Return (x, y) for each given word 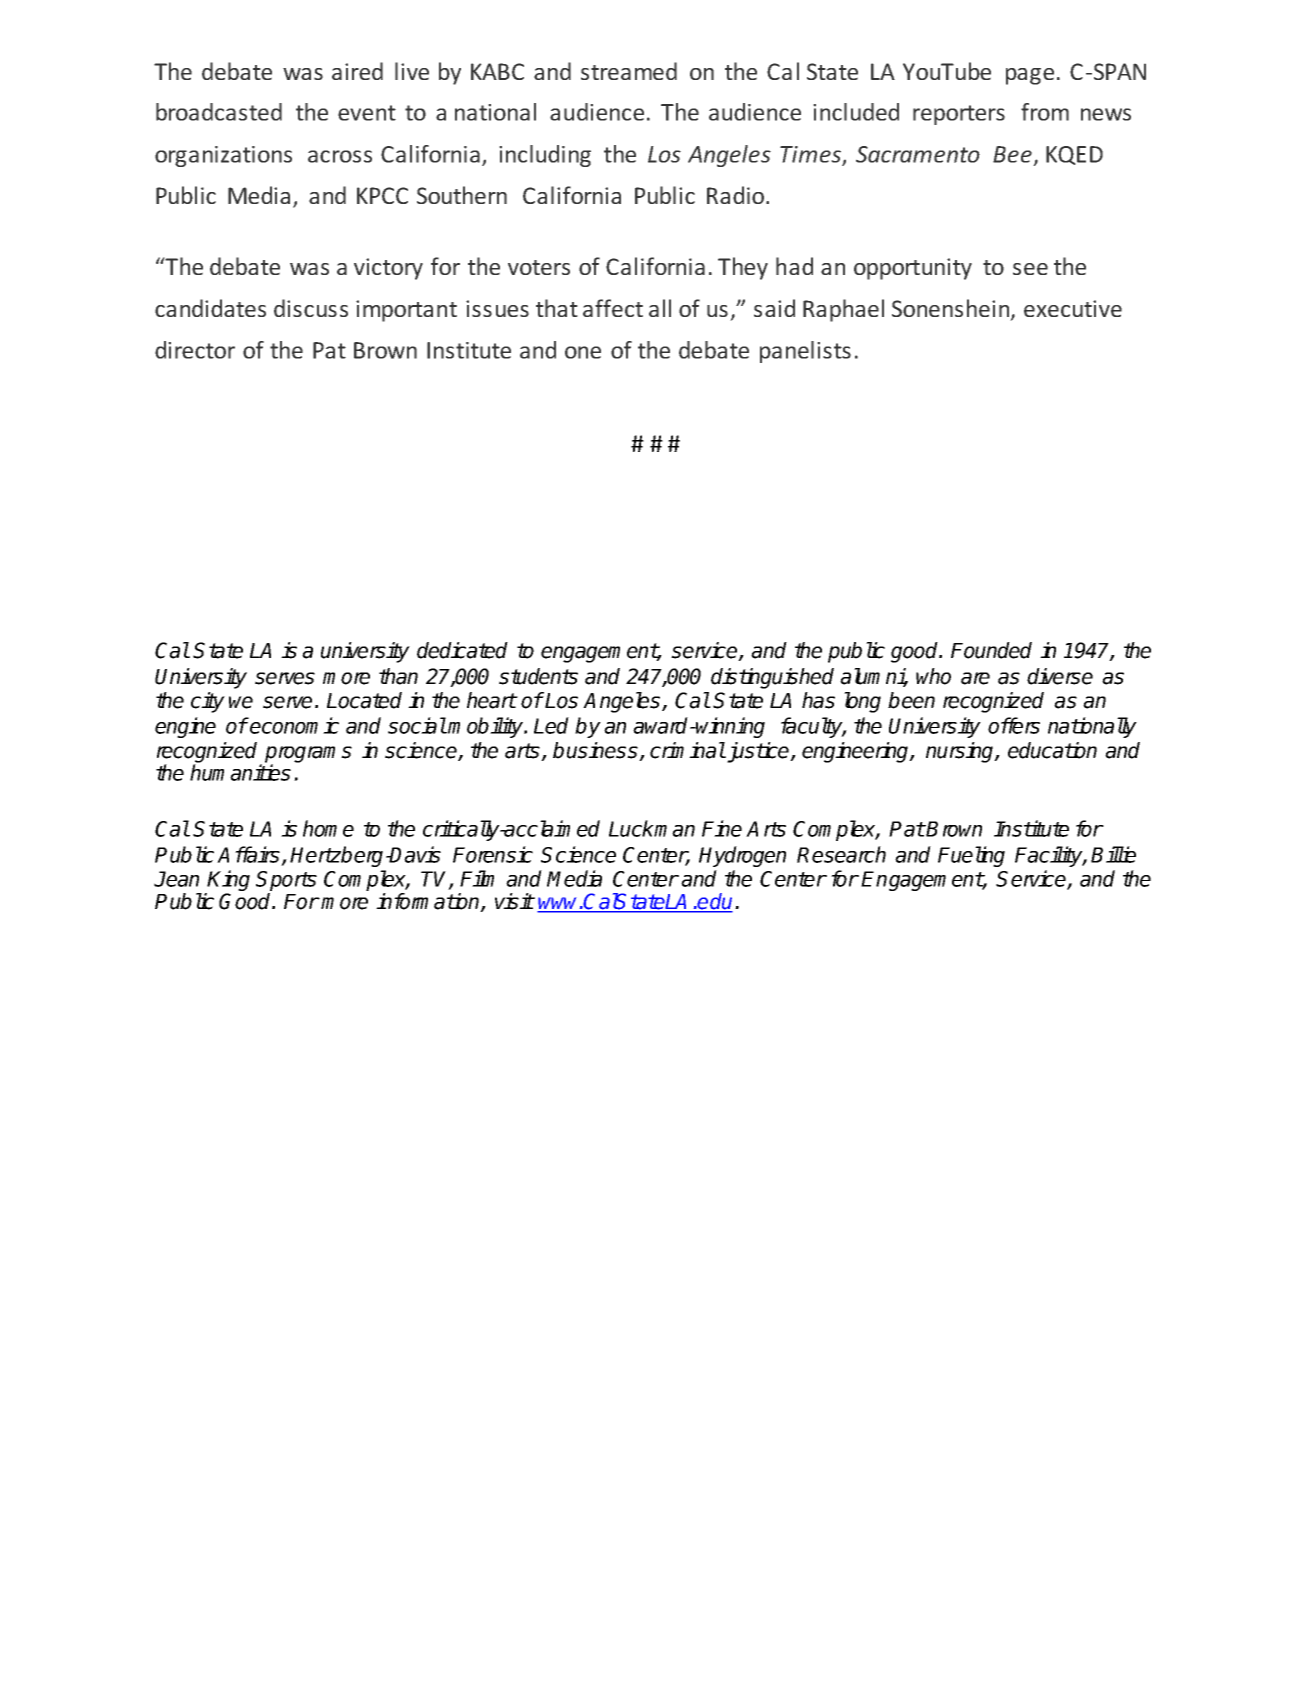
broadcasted (219, 112)
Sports (286, 882)
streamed (629, 71)
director (195, 350)
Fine (722, 828)
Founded (991, 650)
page (1030, 76)
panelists (805, 352)
